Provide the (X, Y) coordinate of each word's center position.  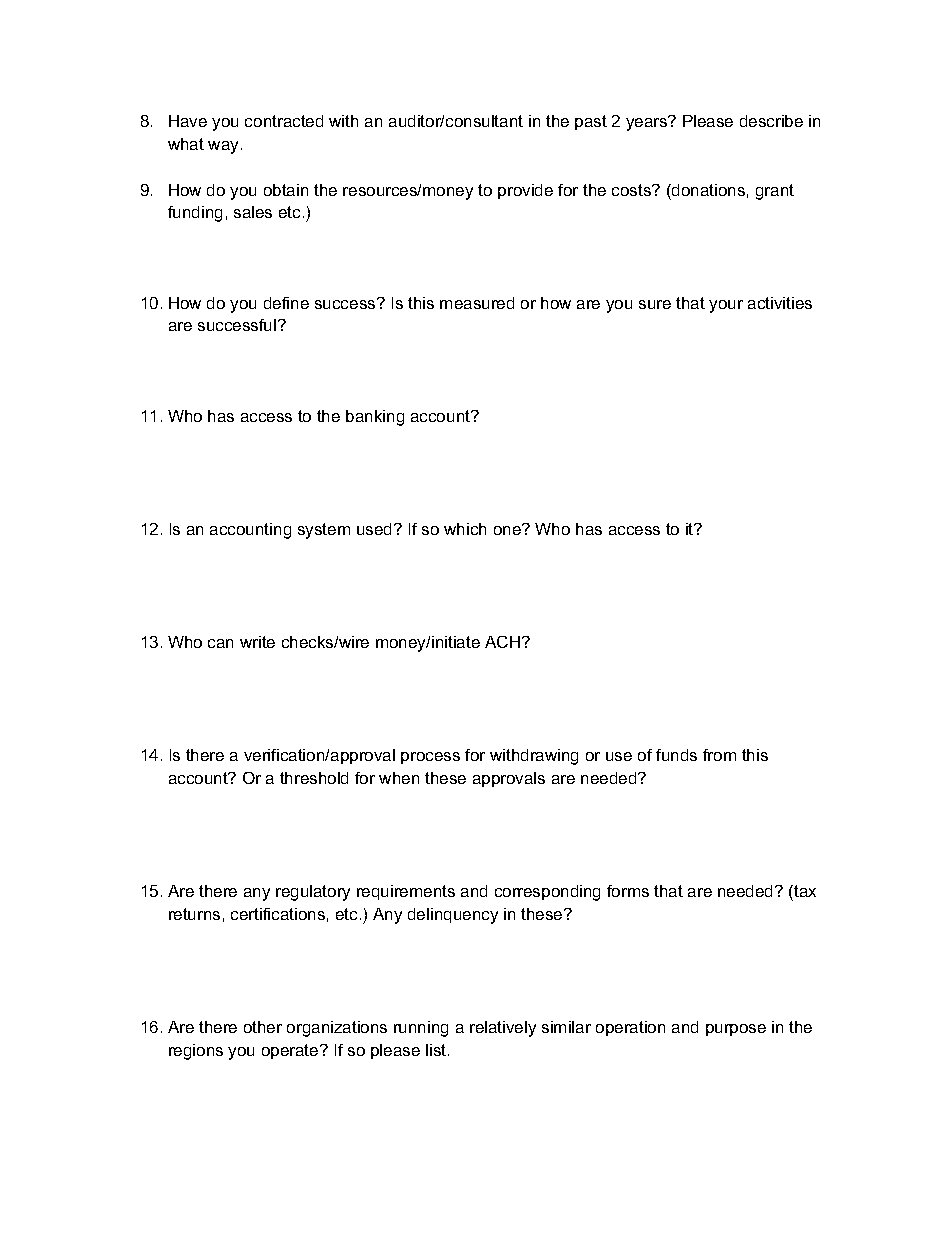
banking (375, 418)
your (726, 306)
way (225, 147)
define (286, 303)
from (719, 755)
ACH (504, 642)
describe (771, 121)
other (263, 1027)
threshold (314, 778)
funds (676, 755)
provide (525, 191)
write (257, 642)
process (430, 758)
